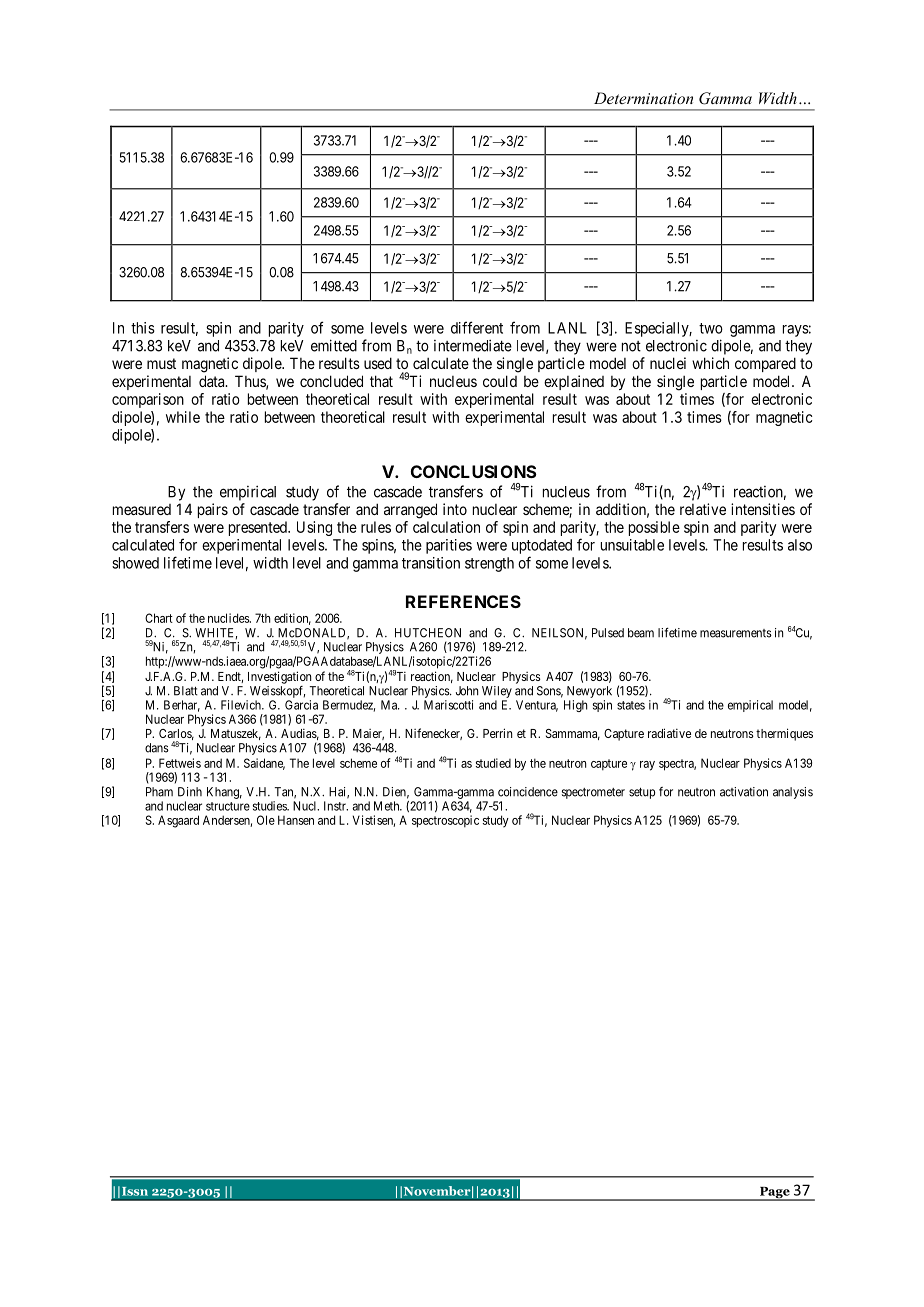  What do you see at coordinates (143, 328) in the page?
I see `this` at bounding box center [143, 328].
